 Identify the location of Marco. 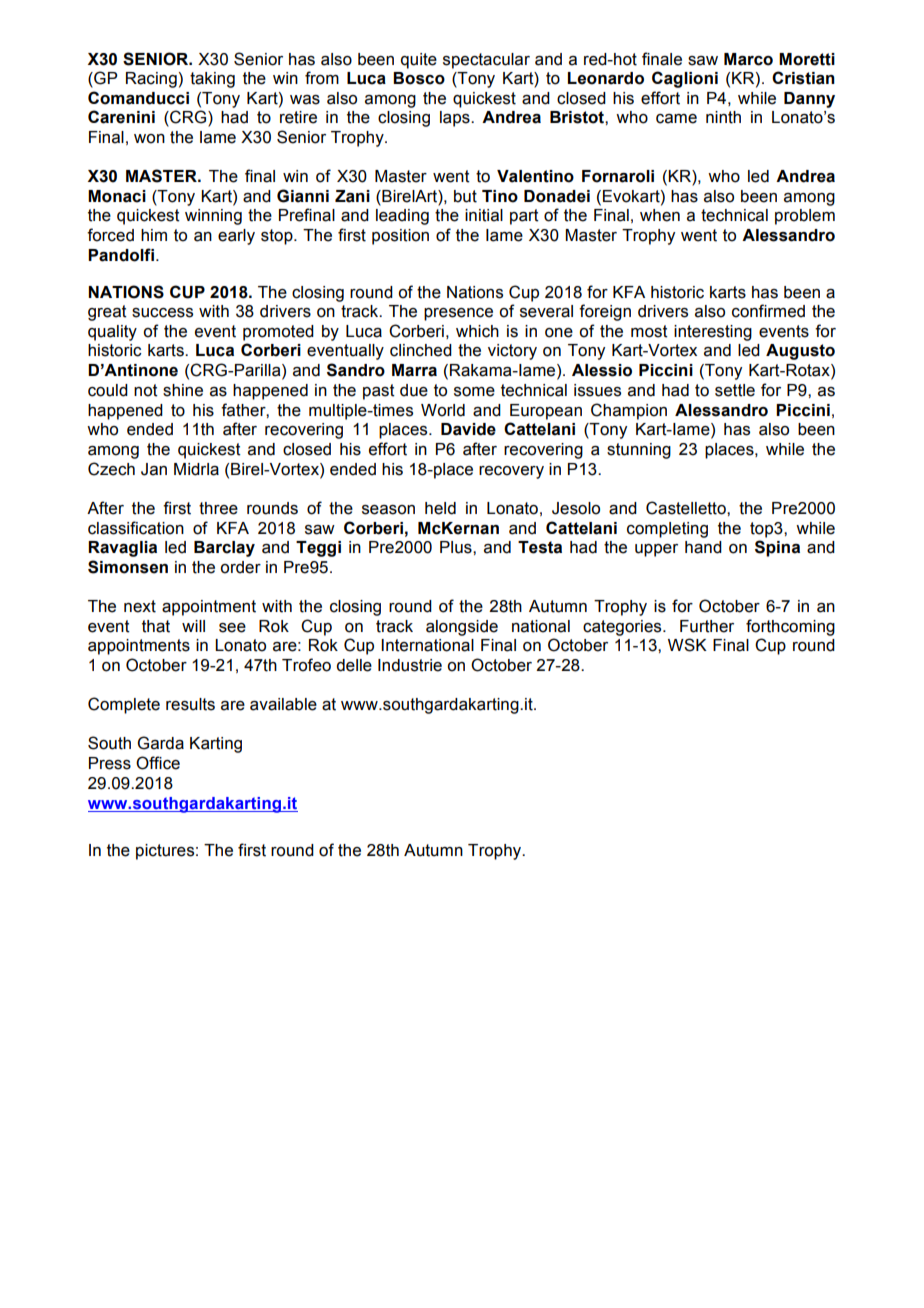
(748, 59).
